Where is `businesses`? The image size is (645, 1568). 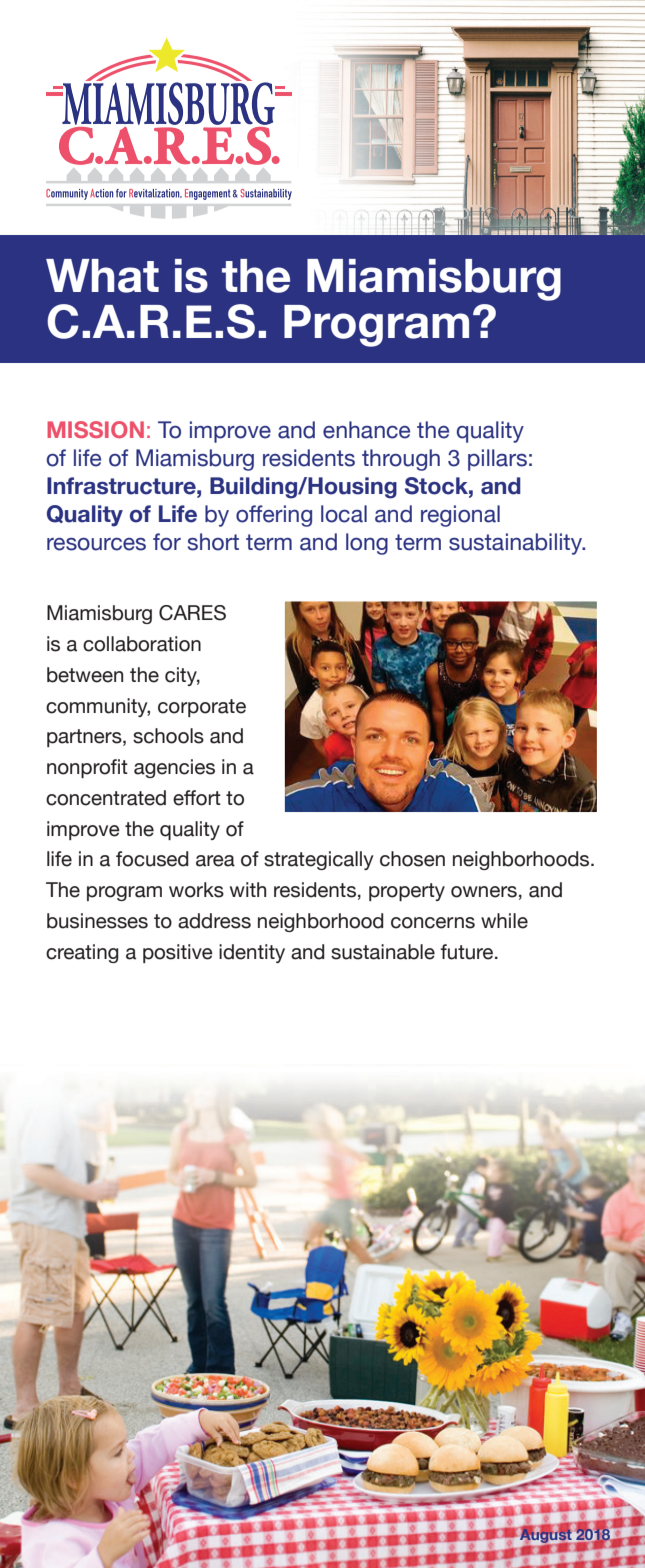
businesses is located at coordinates (97, 921).
